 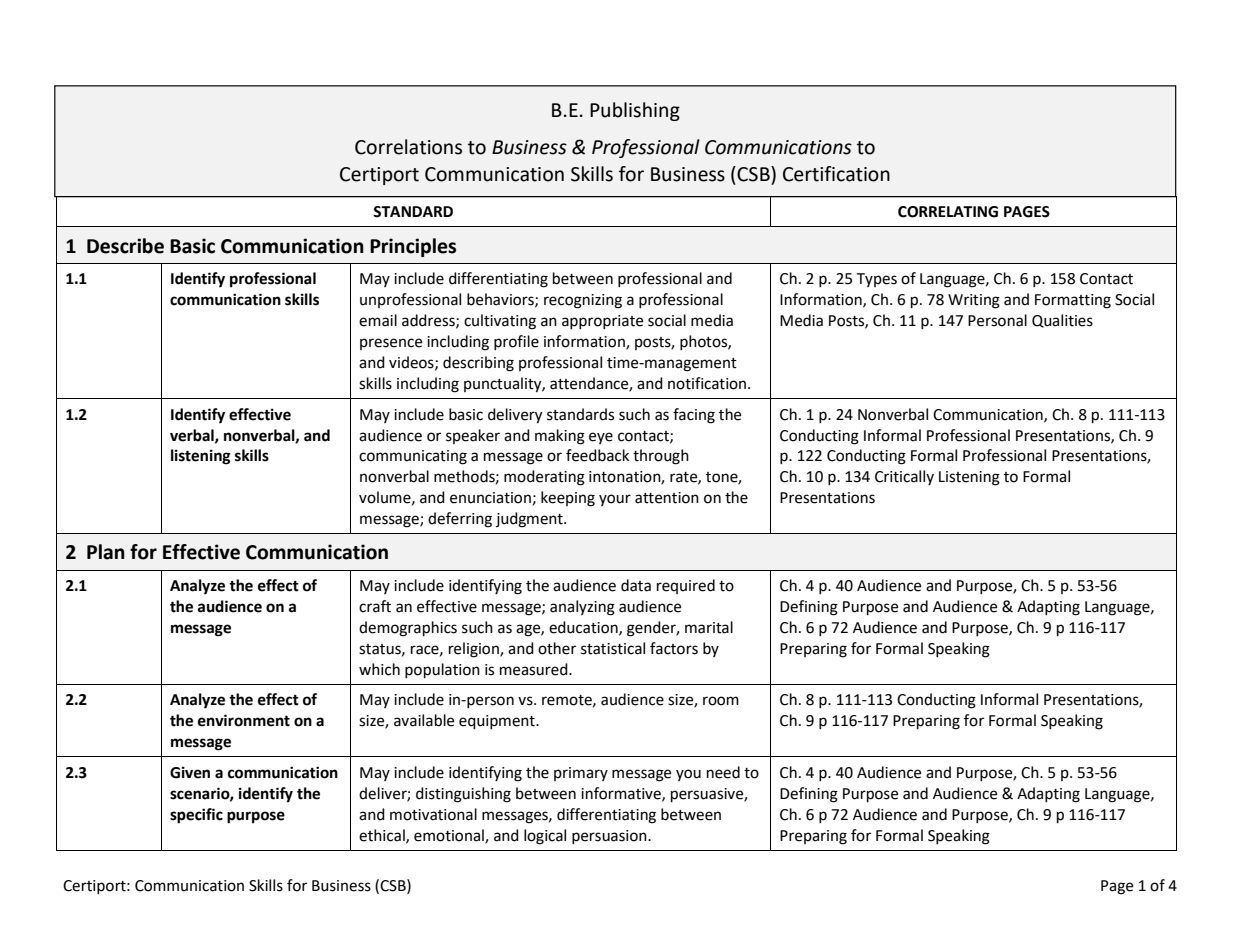 What do you see at coordinates (610, 837) in the document?
I see `persuasion` at bounding box center [610, 837].
